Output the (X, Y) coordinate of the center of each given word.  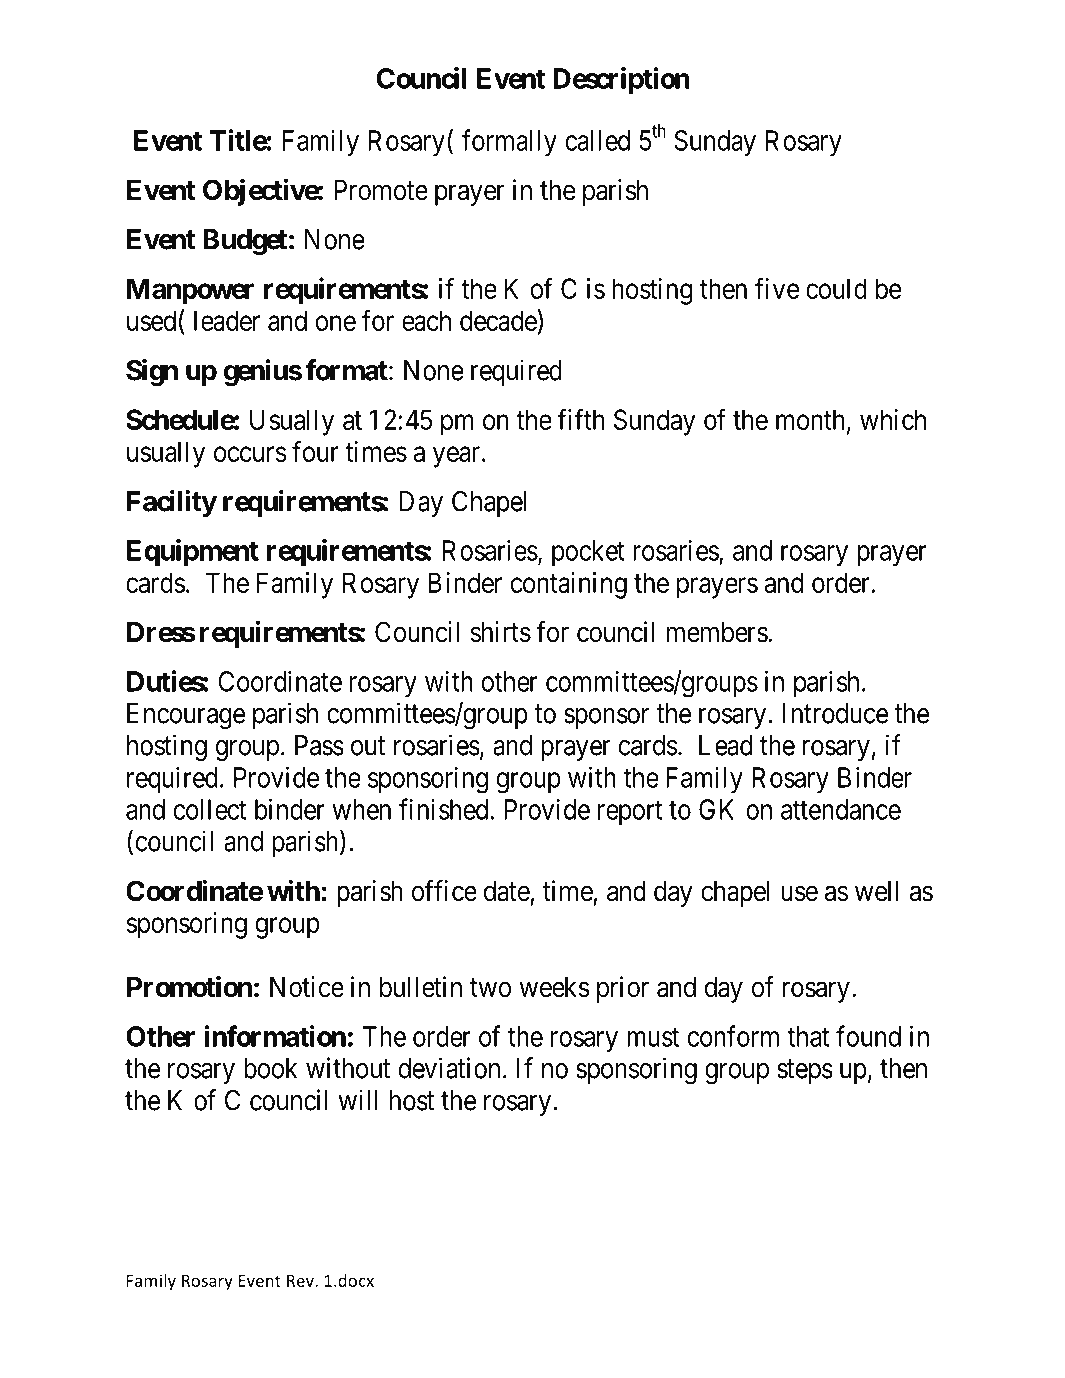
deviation (449, 1068)
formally (509, 143)
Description (621, 80)
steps (805, 1072)
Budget (245, 242)
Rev (301, 1280)
